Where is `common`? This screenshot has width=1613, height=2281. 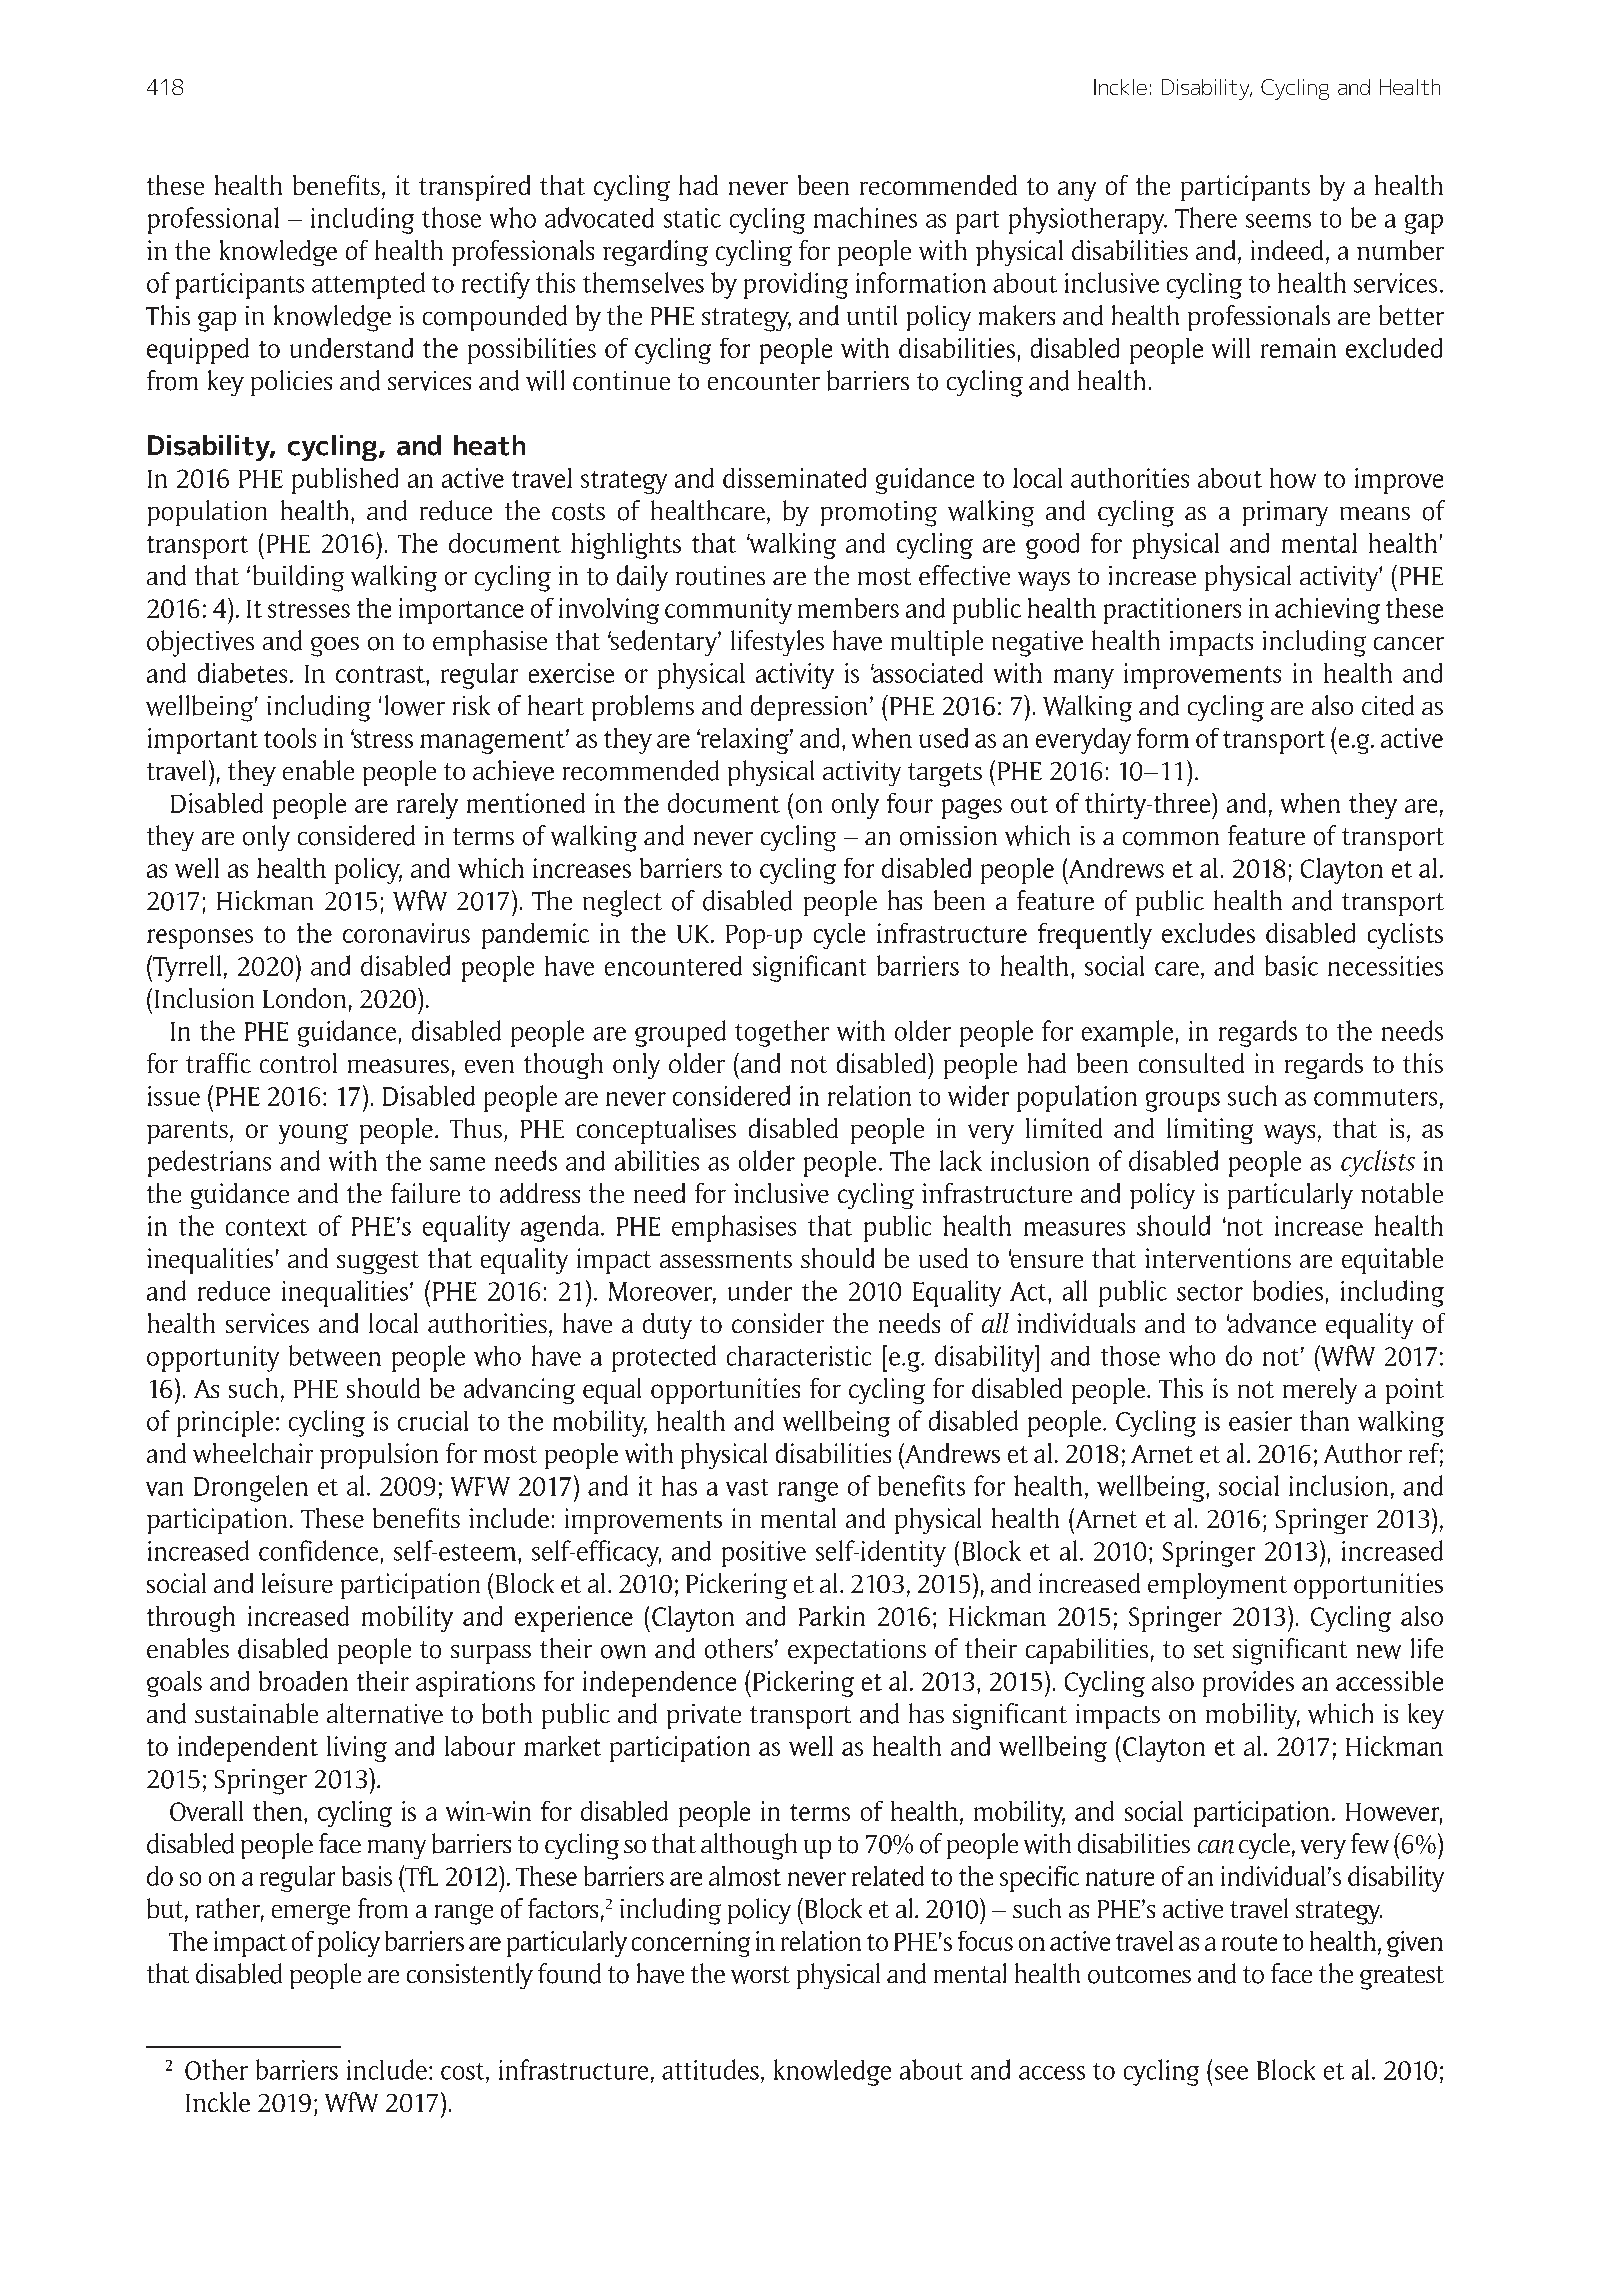 common is located at coordinates (1171, 839).
